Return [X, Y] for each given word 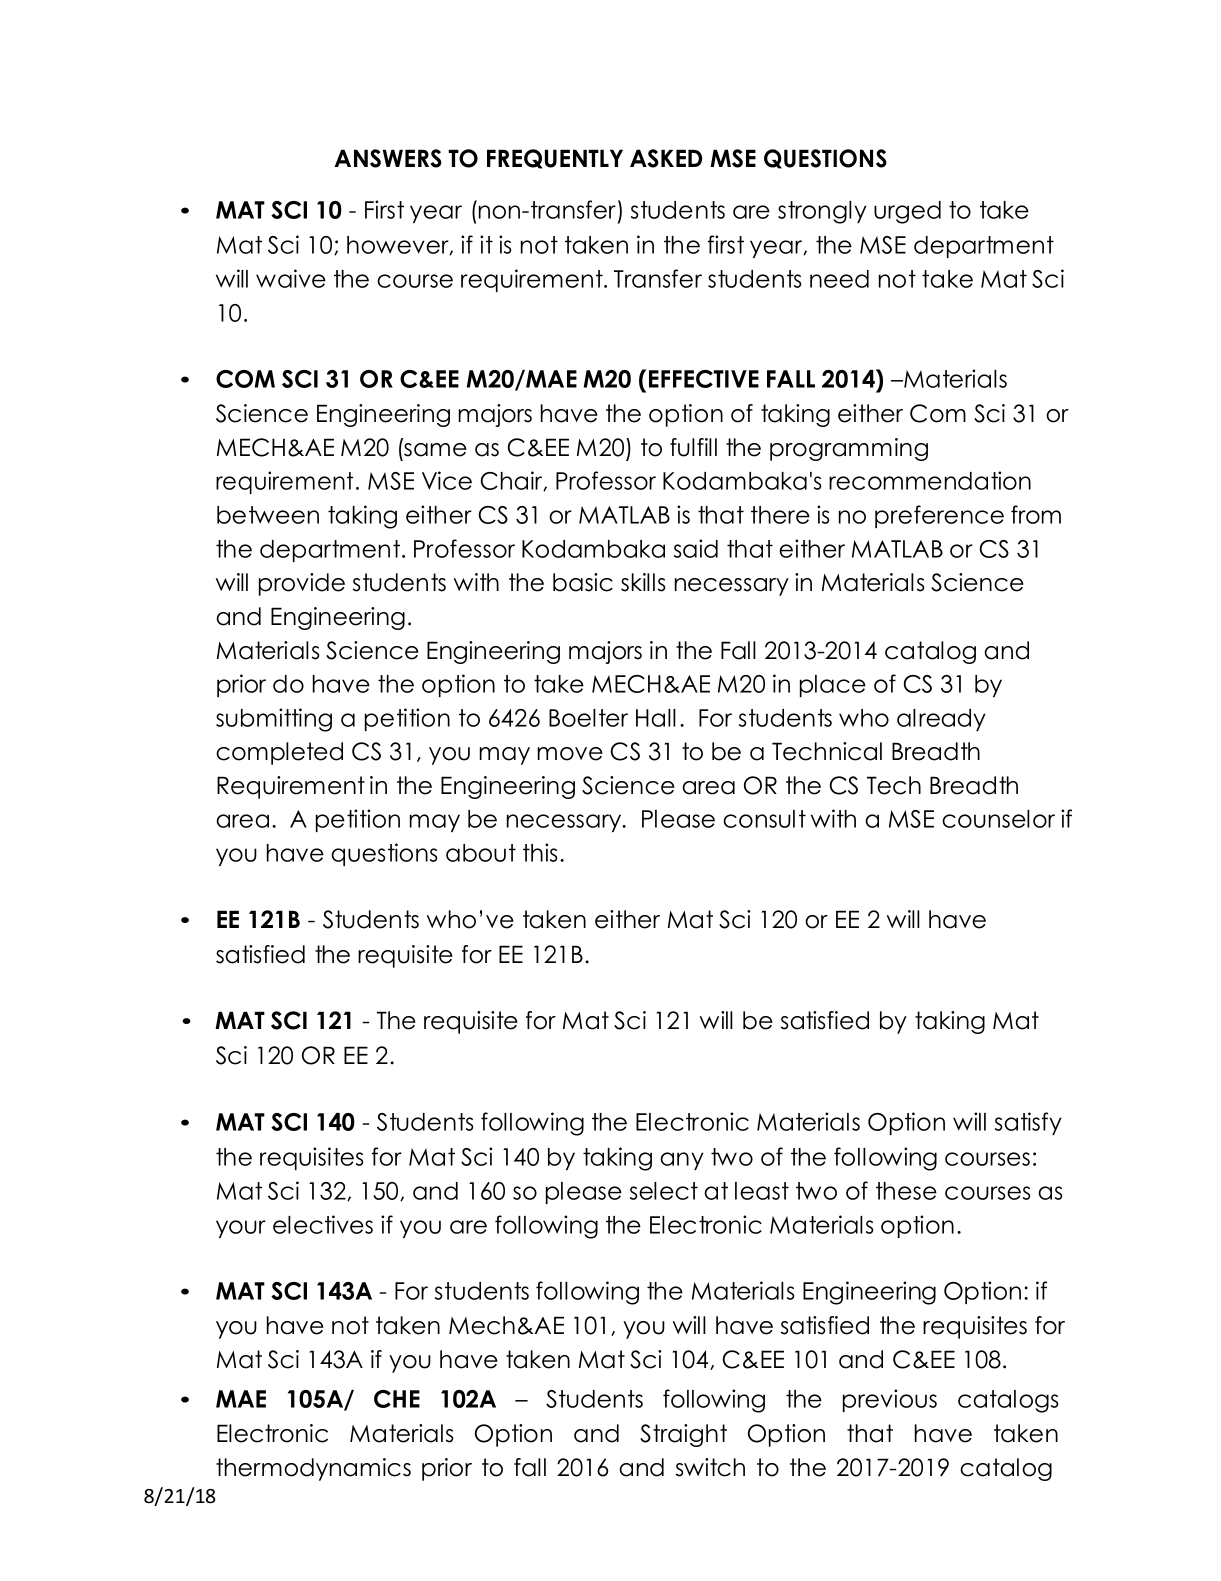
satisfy [1028, 1123]
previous [890, 1400]
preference [939, 516]
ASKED [666, 158]
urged [907, 212]
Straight [683, 1435]
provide [302, 584]
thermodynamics [313, 1469]
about [481, 853]
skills [643, 582]
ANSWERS [388, 158]
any [682, 1161]
